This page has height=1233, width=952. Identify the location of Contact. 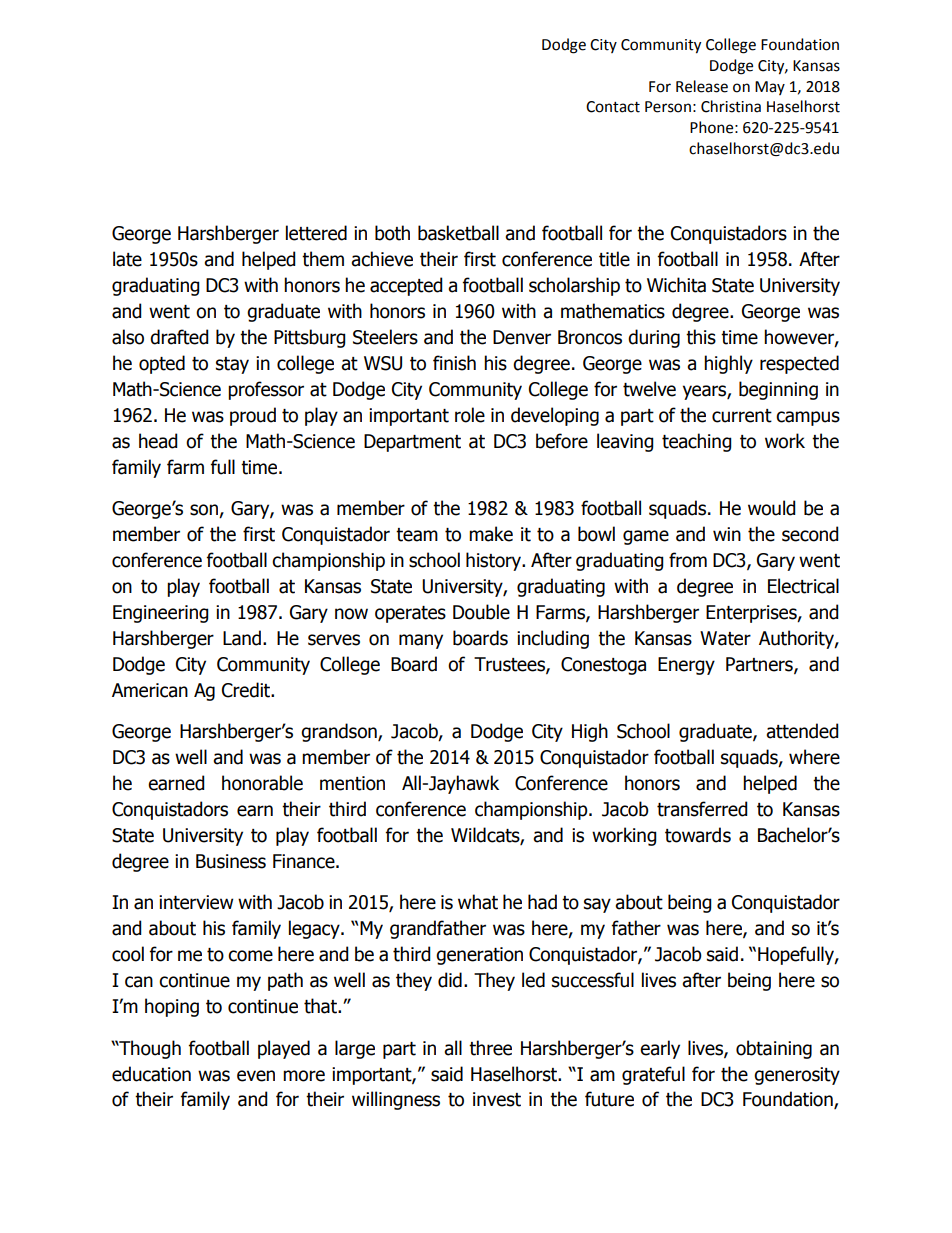
(613, 107).
